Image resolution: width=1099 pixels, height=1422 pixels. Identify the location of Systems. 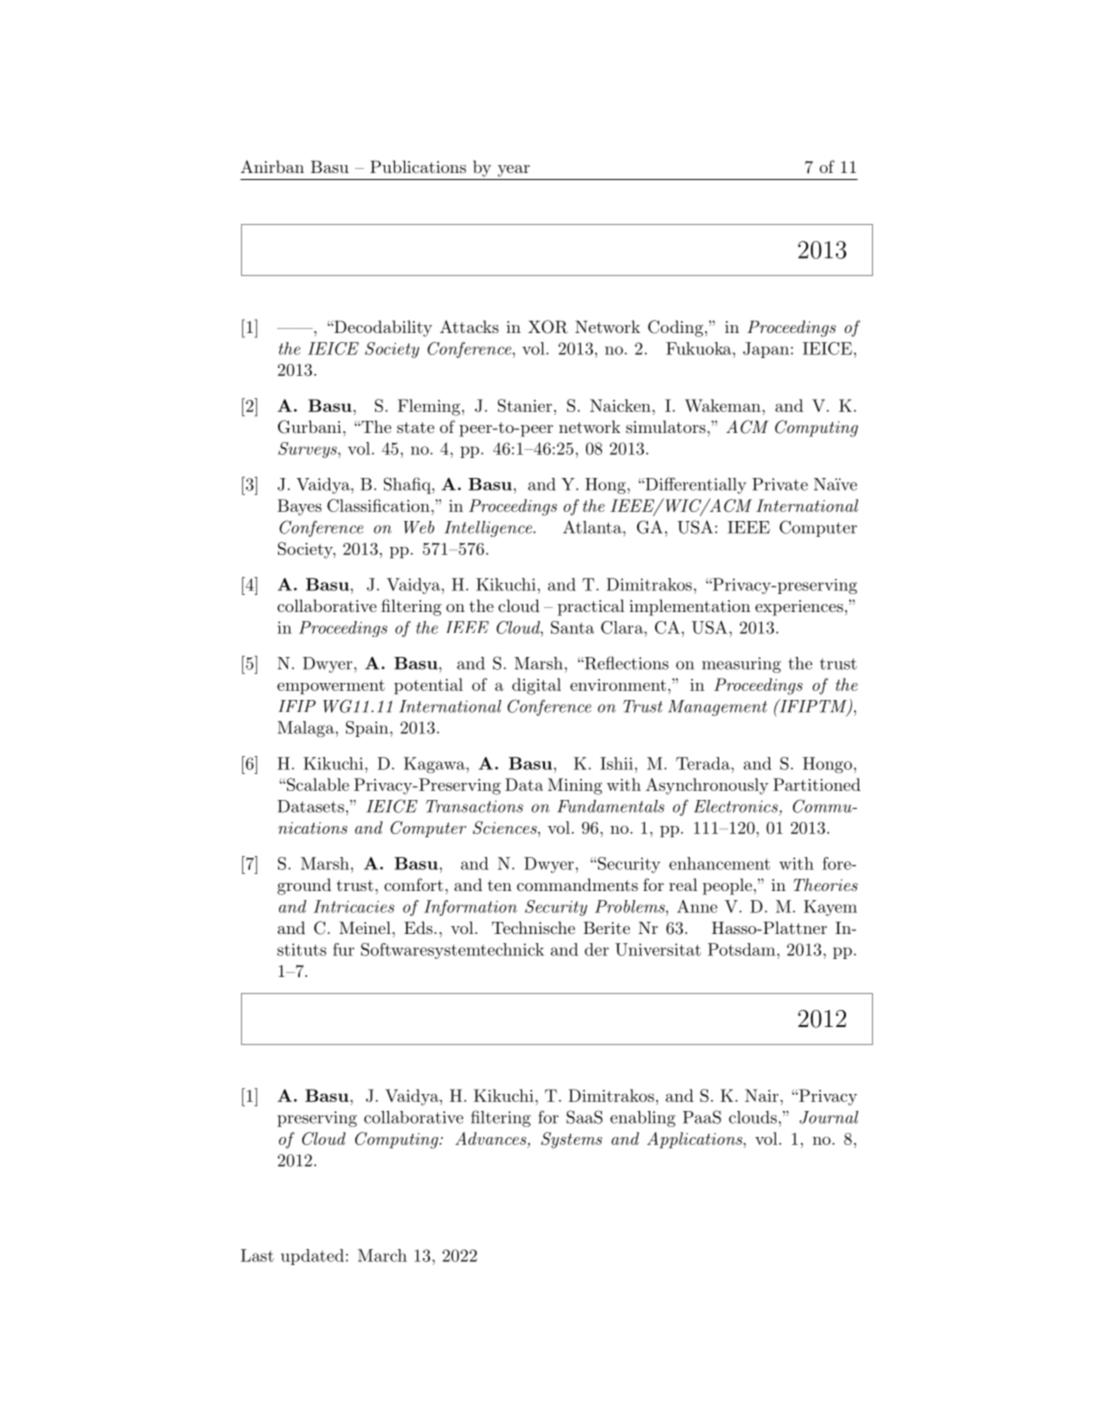
(571, 1140).
